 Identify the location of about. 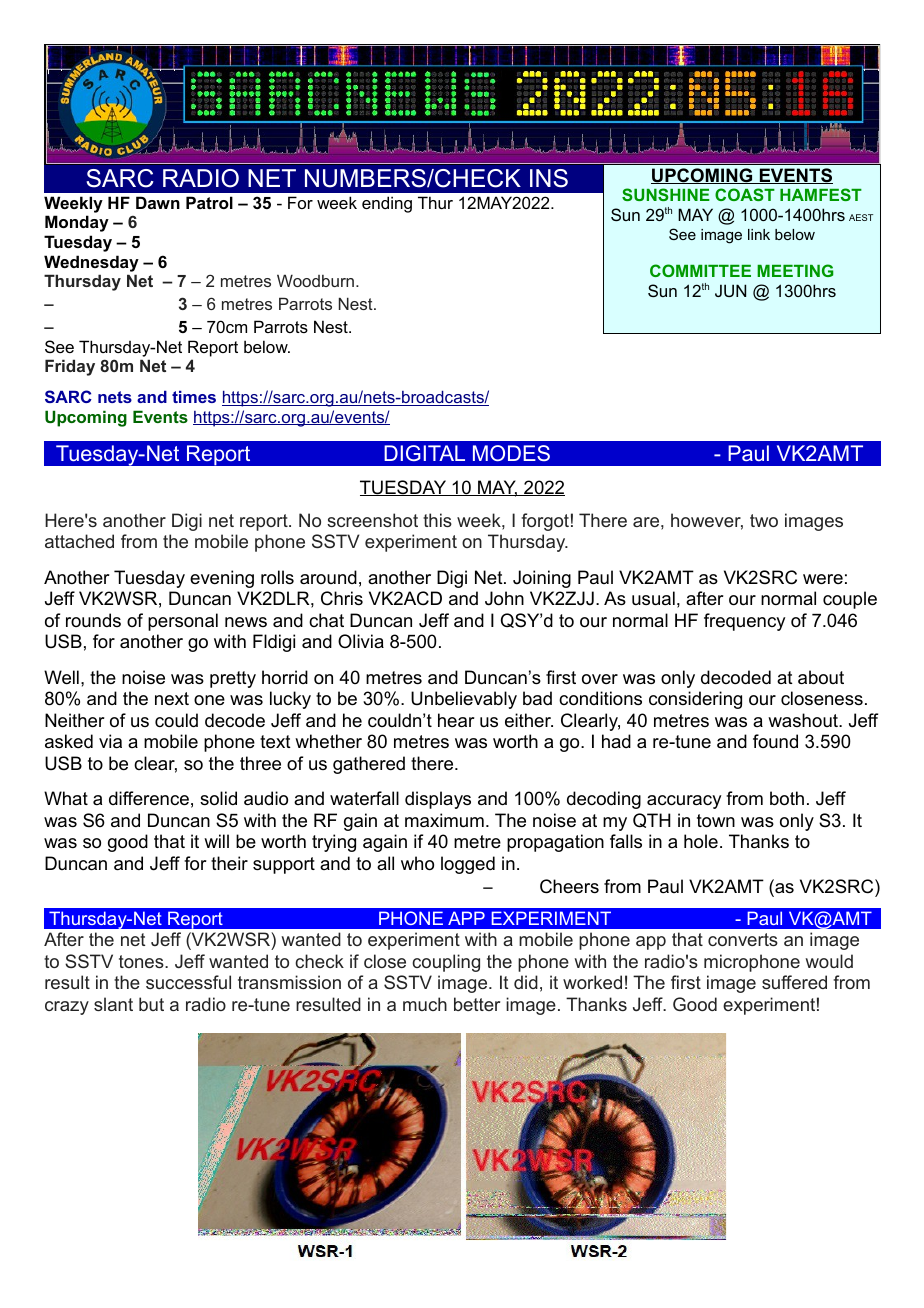
(821, 677).
